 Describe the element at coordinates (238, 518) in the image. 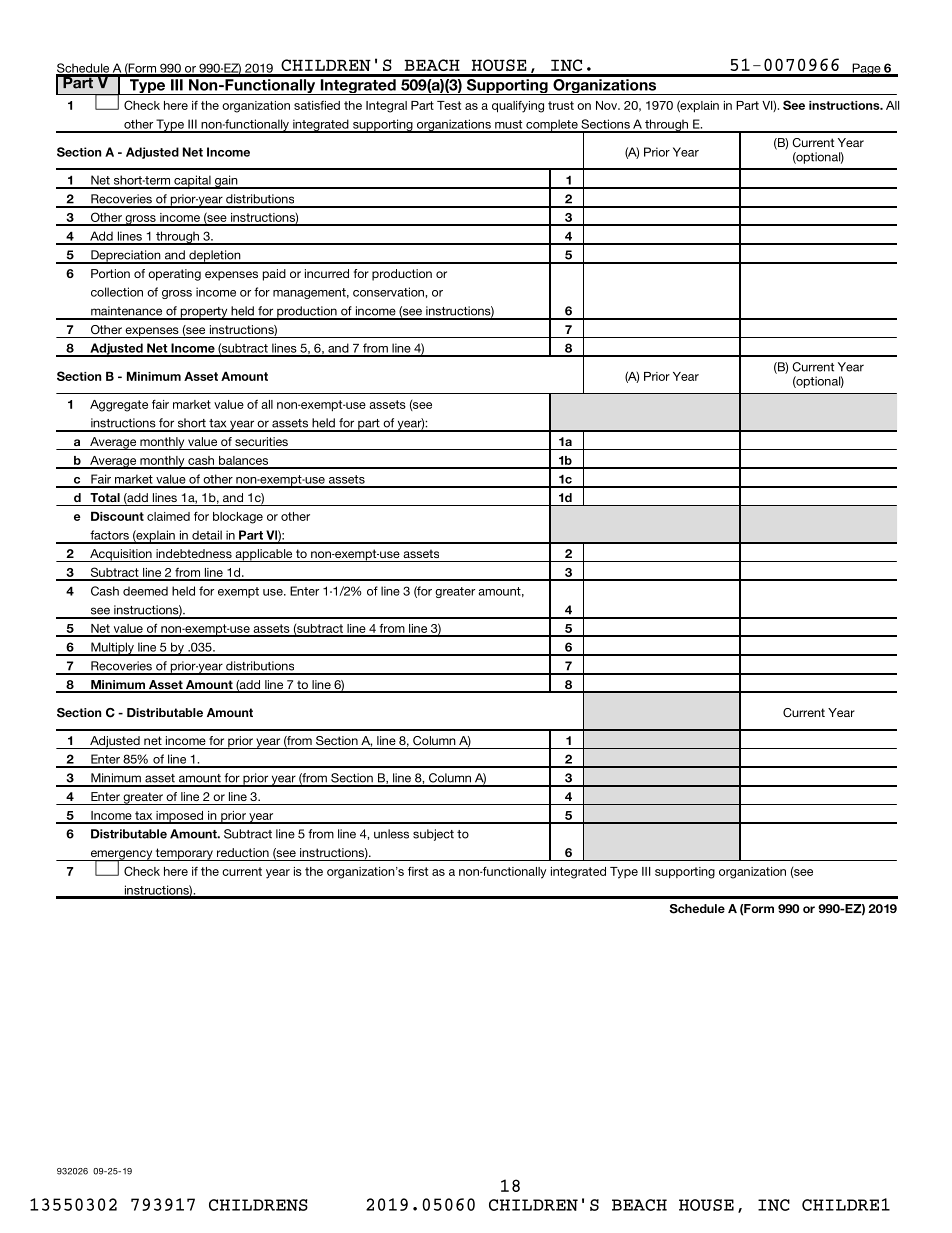

I see `blockage` at that location.
